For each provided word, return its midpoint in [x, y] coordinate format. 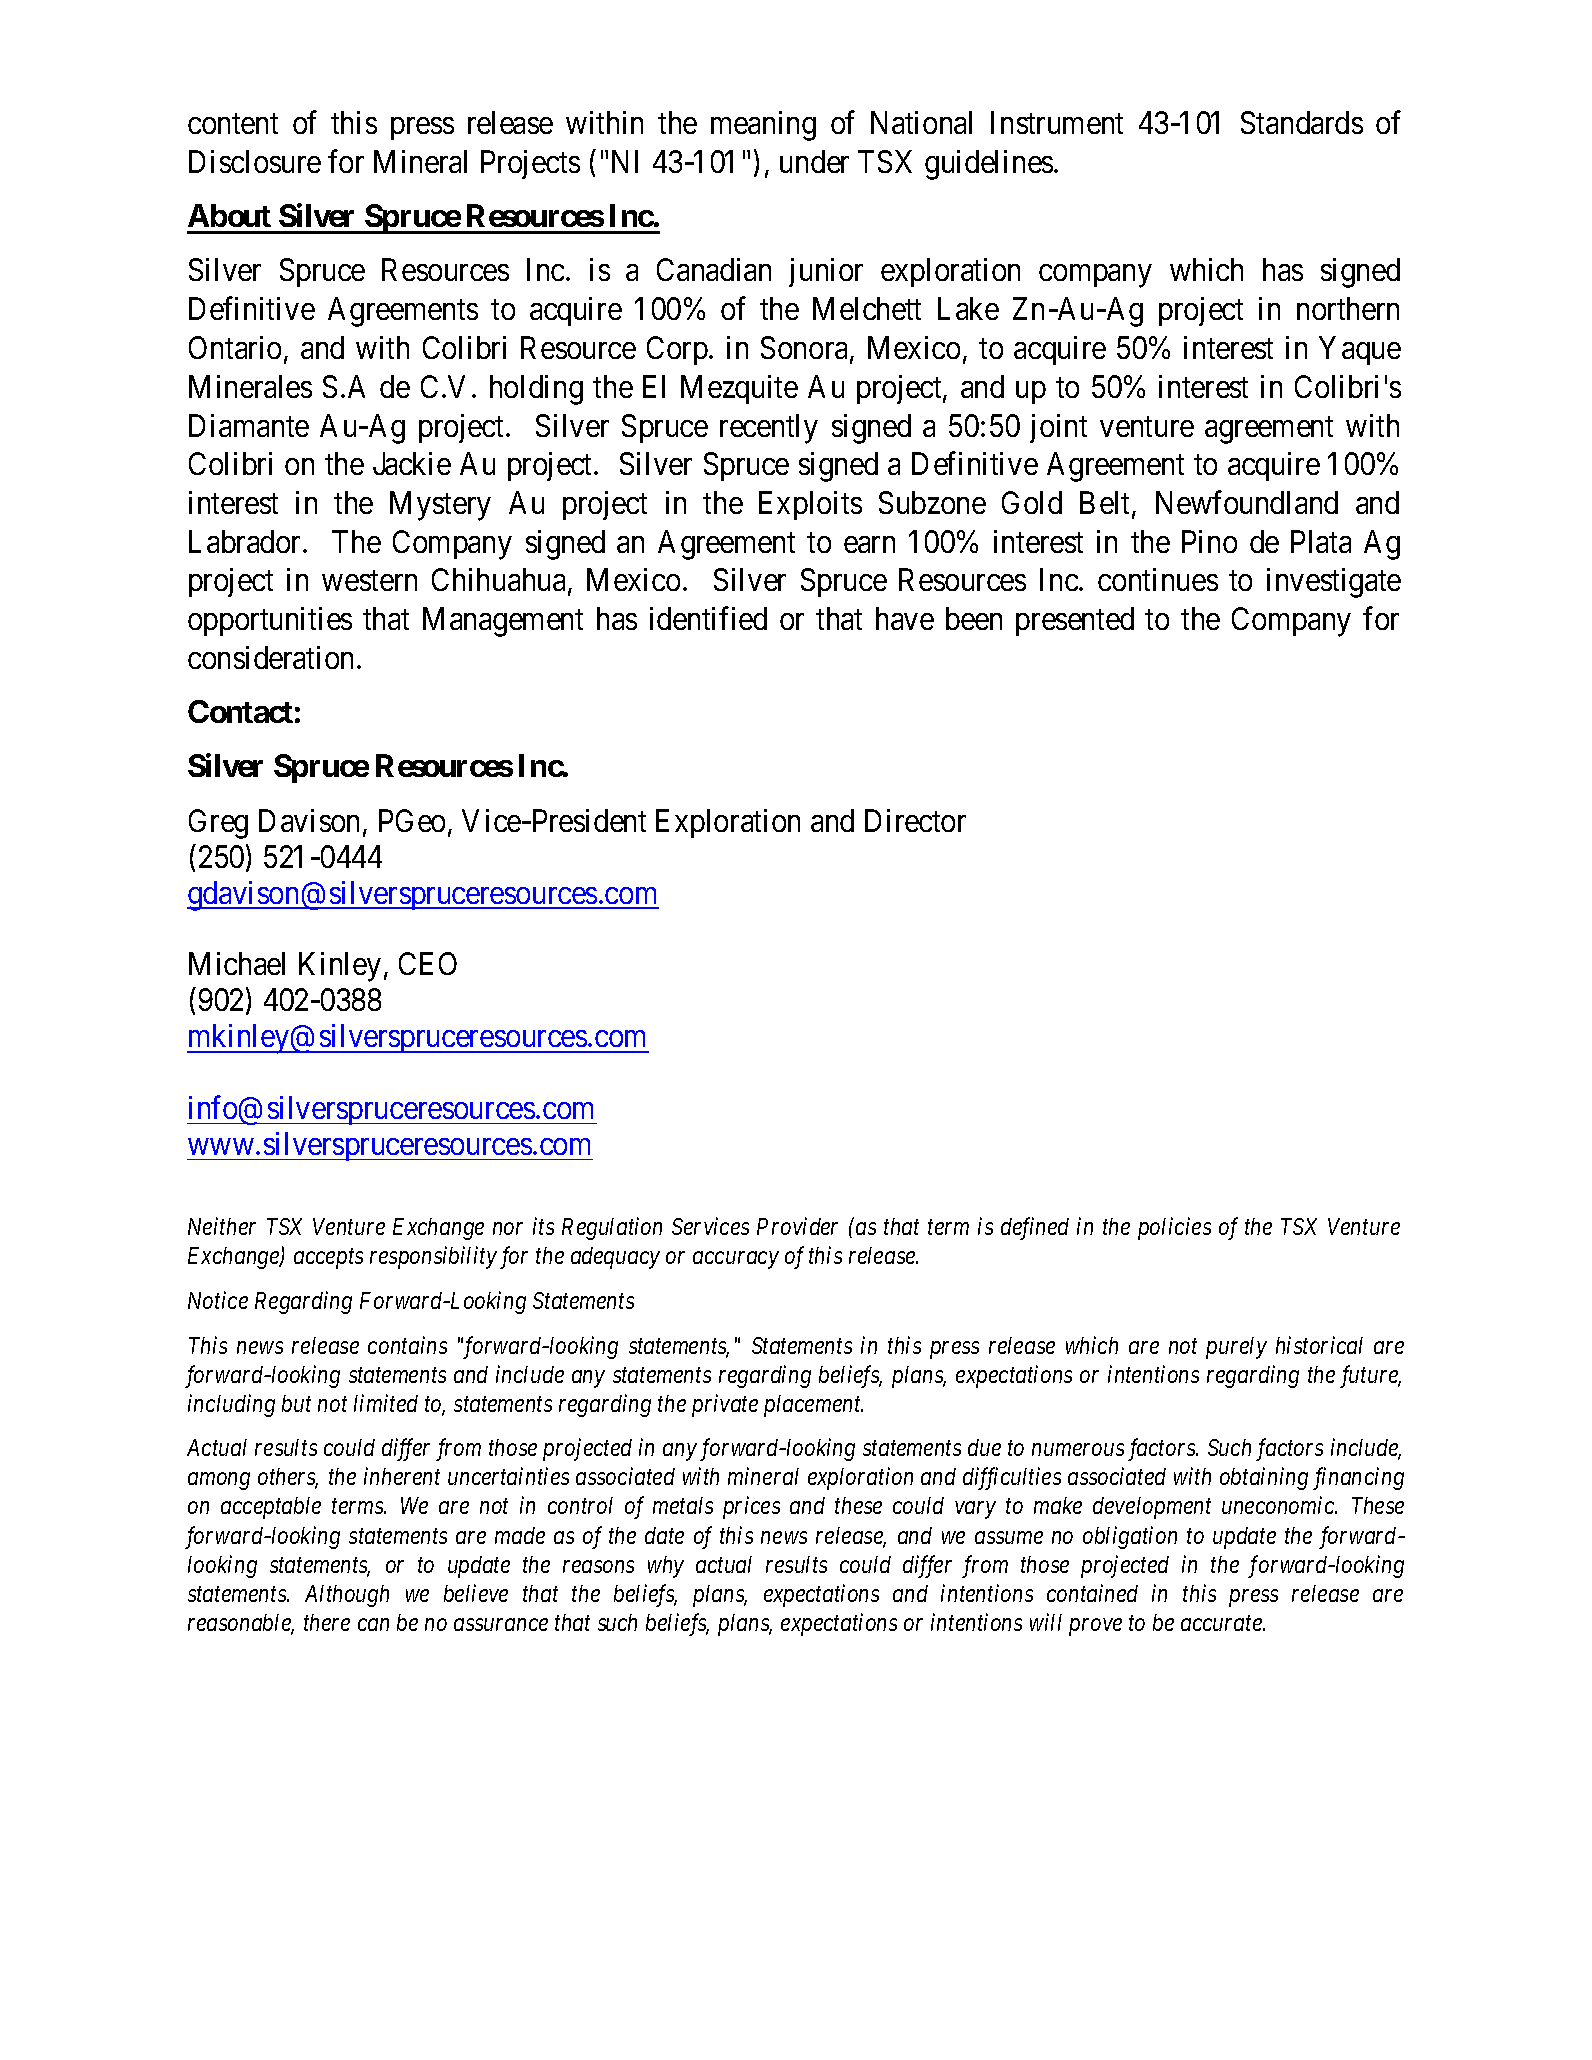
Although [347, 1596]
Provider [797, 1226]
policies [1174, 1228]
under [814, 161]
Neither [222, 1226]
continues [1158, 579]
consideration [270, 657]
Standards [1302, 122]
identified [708, 618]
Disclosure [255, 161]
